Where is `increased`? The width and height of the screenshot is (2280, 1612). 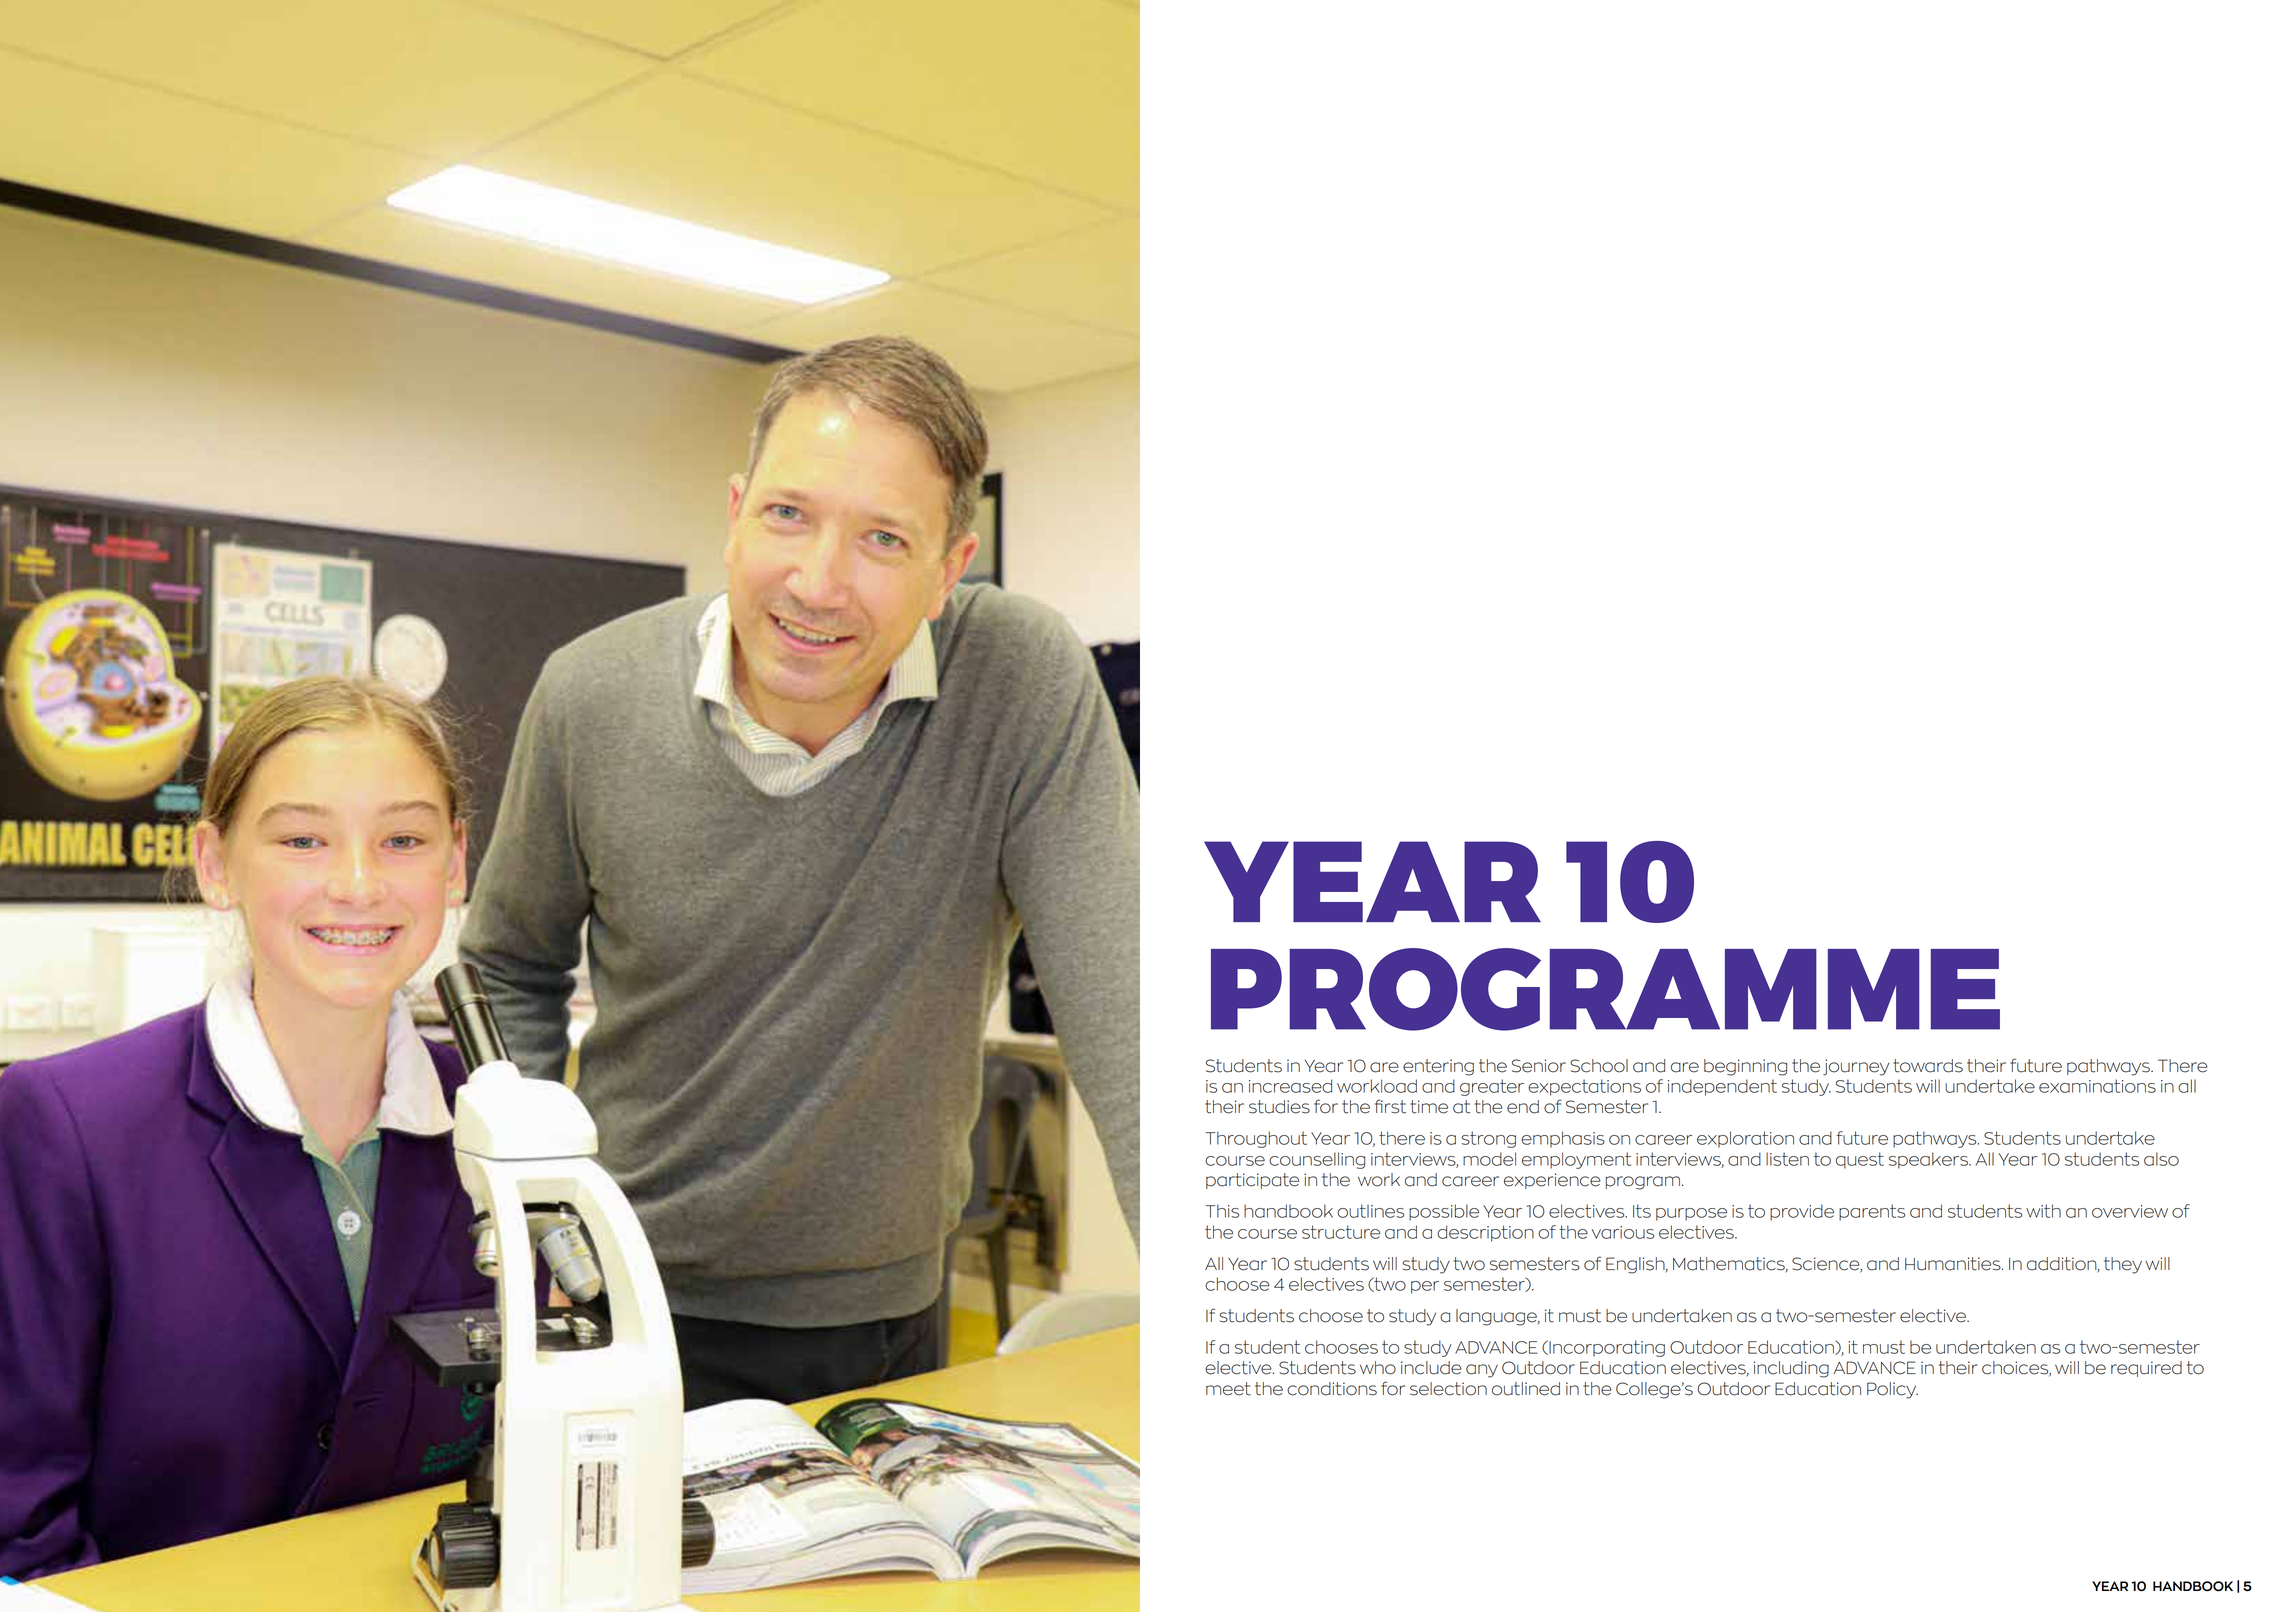
increased is located at coordinates (1290, 1086).
